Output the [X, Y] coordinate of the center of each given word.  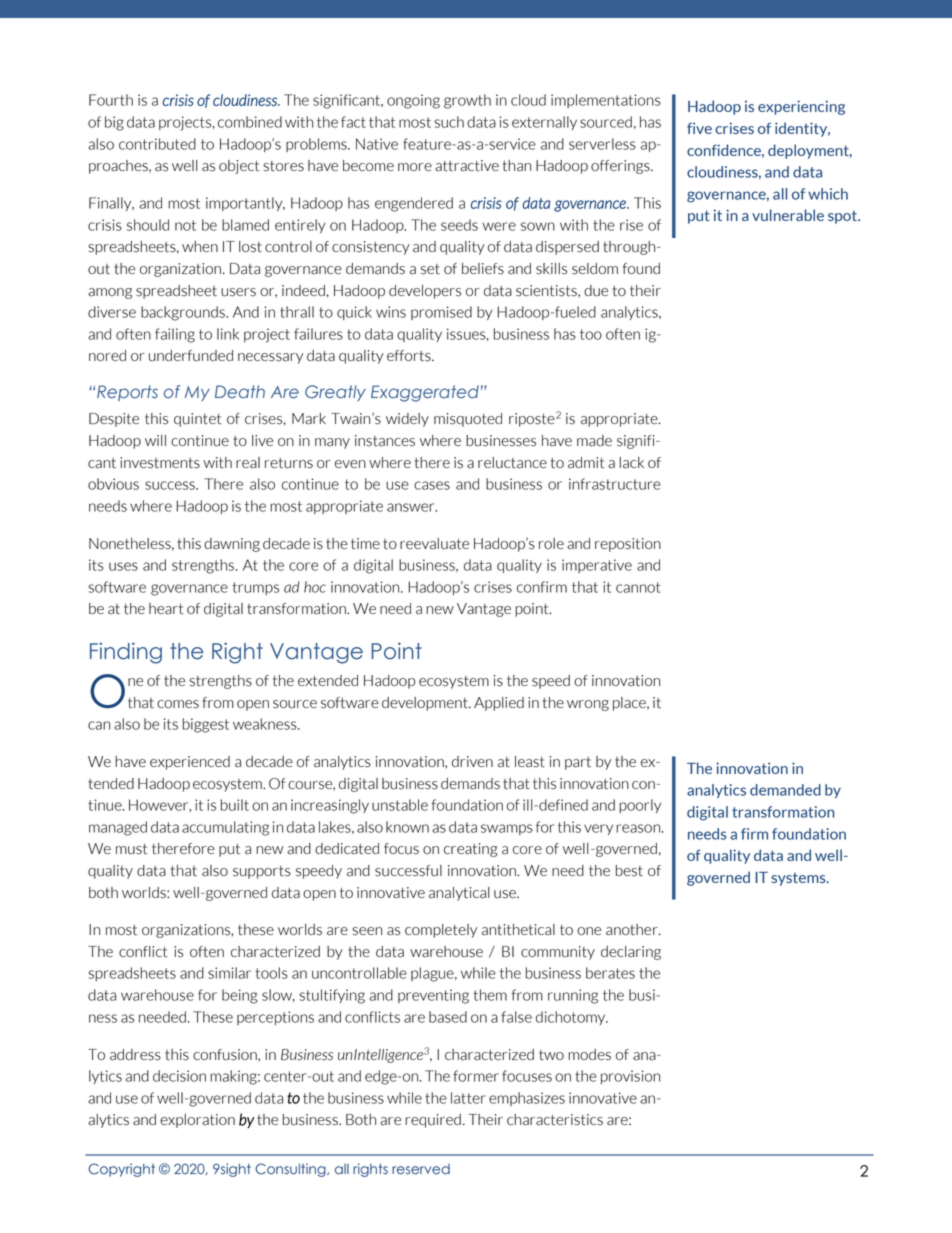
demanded [785, 790]
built [235, 805]
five [699, 128]
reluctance [512, 463]
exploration [197, 1121]
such [449, 122]
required [433, 1121]
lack [632, 463]
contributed [157, 144]
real [248, 463]
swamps [507, 829]
